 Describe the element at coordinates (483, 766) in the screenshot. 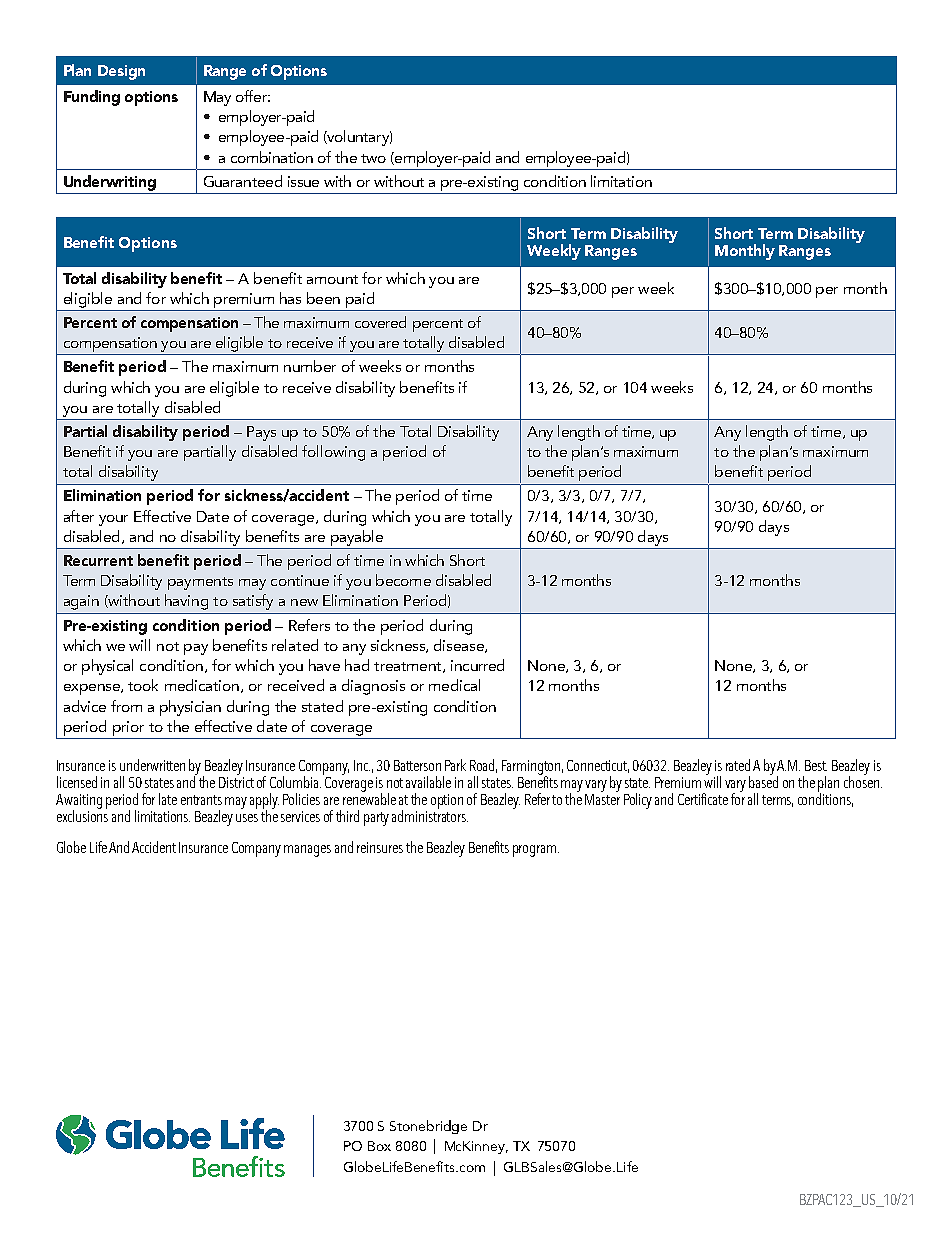

I see `Road` at that location.
